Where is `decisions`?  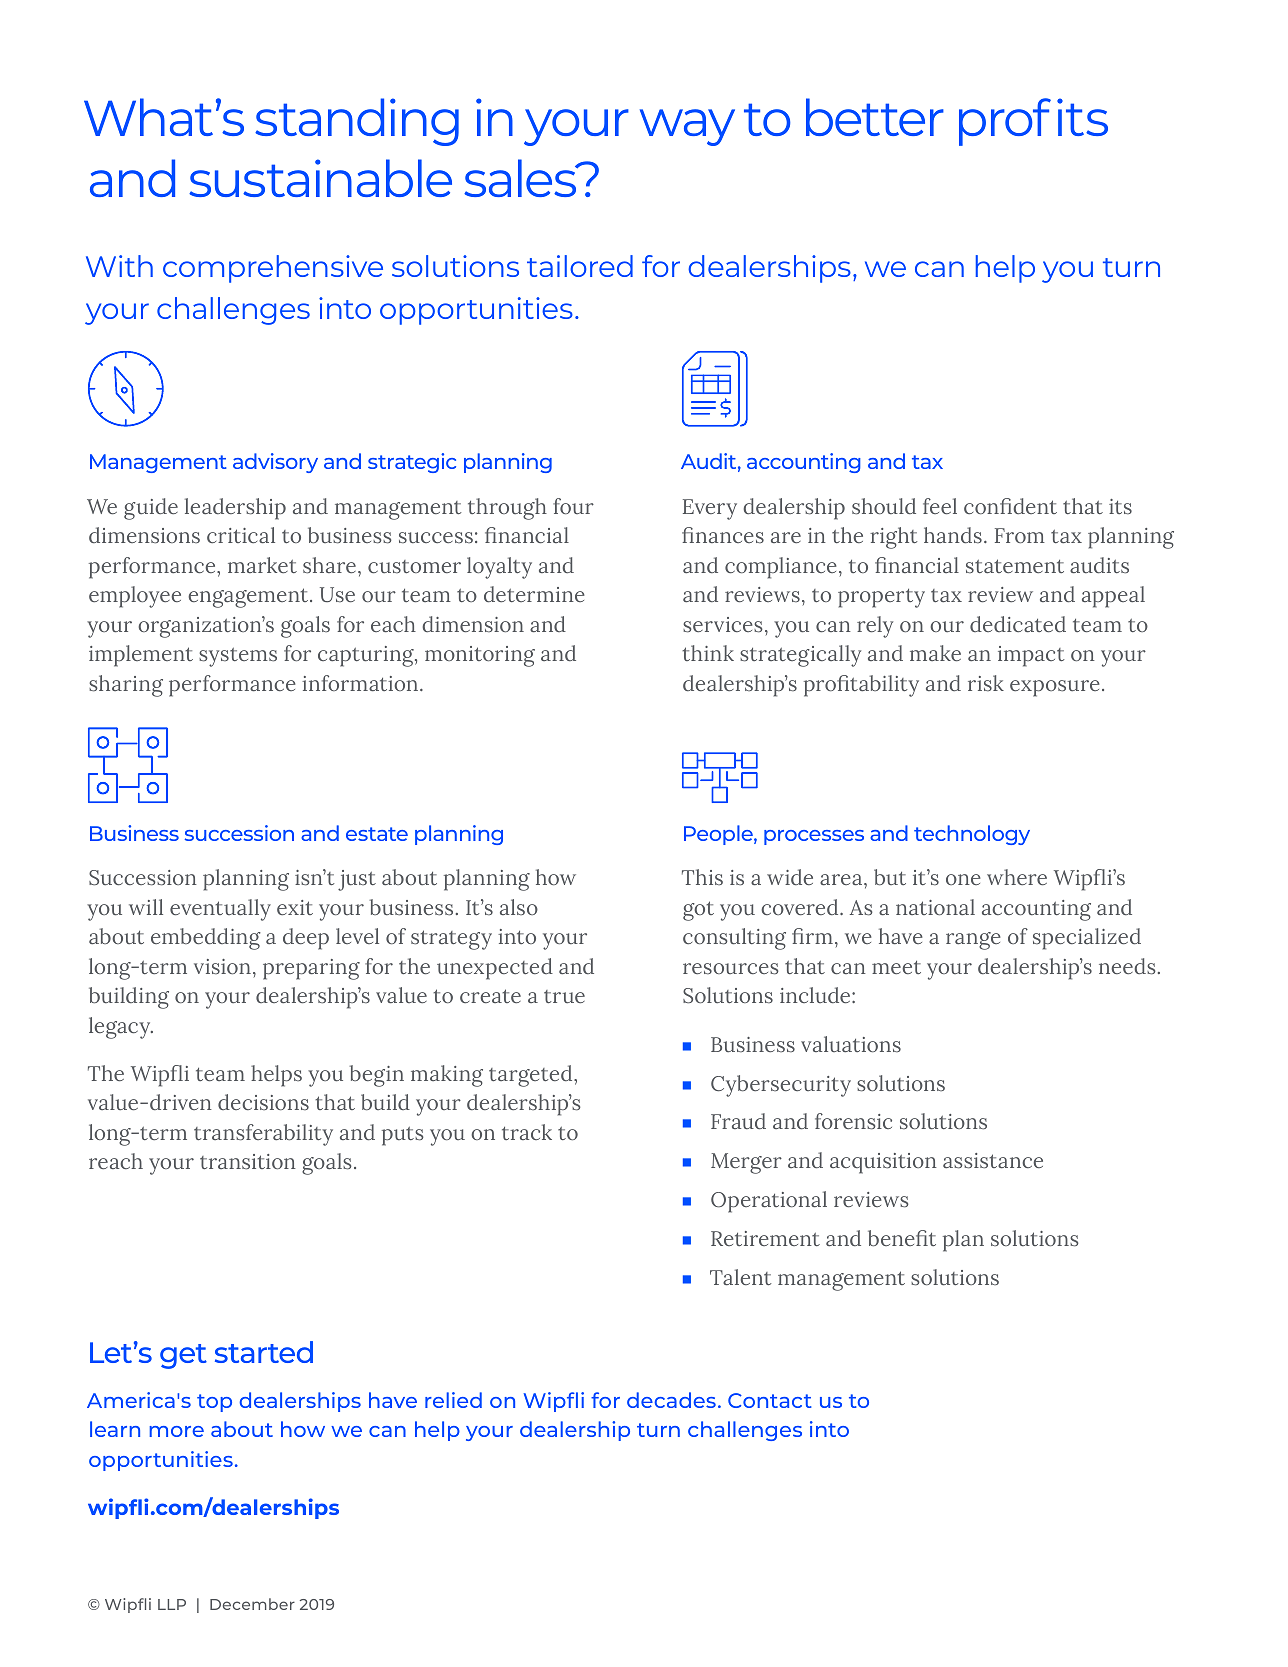 decisions is located at coordinates (263, 1102).
